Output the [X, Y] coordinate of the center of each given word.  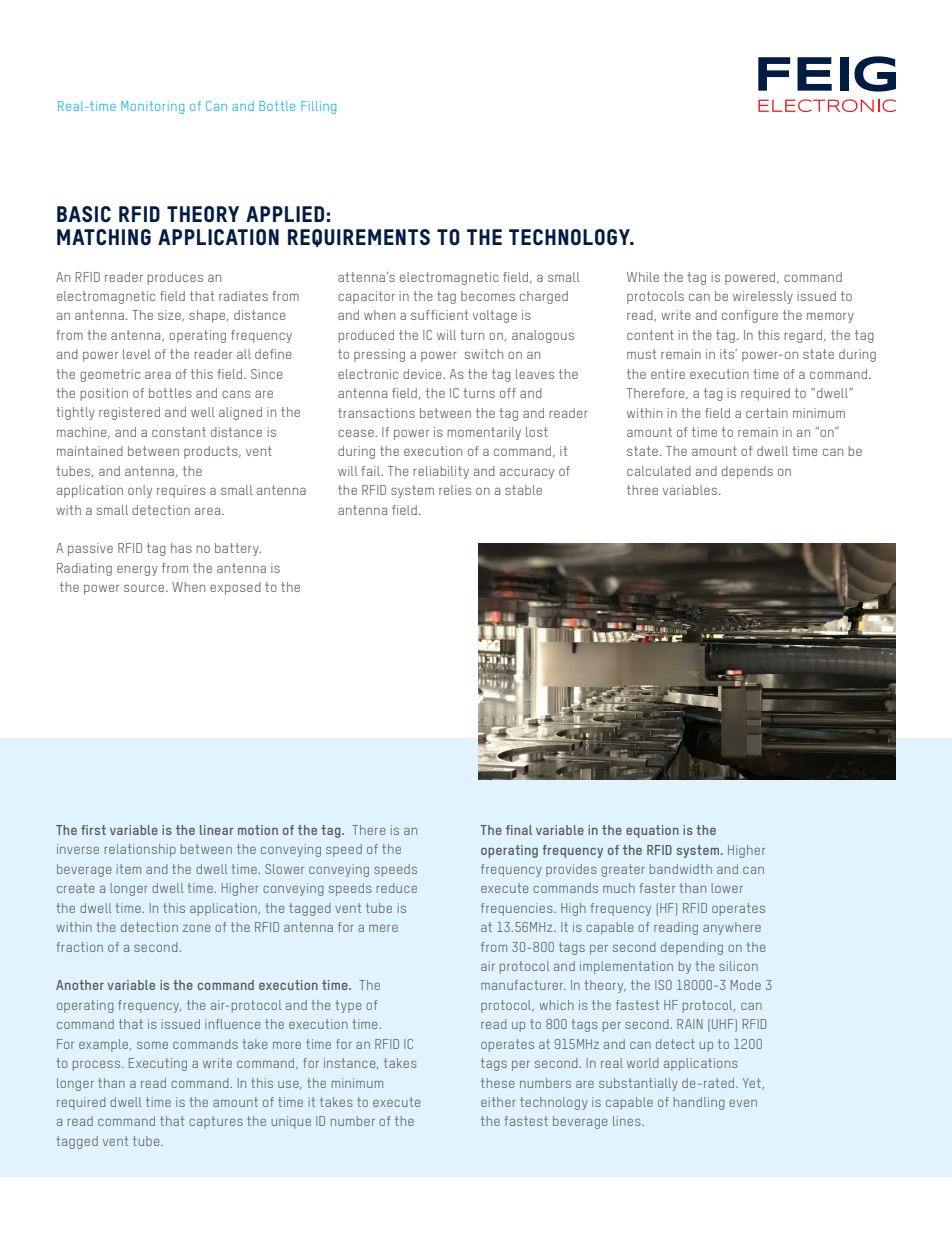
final [519, 830]
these [498, 1083]
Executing [158, 1064]
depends [747, 472]
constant [179, 432]
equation [652, 831]
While [643, 277]
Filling [318, 107]
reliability [441, 472]
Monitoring [152, 107]
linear [217, 830]
